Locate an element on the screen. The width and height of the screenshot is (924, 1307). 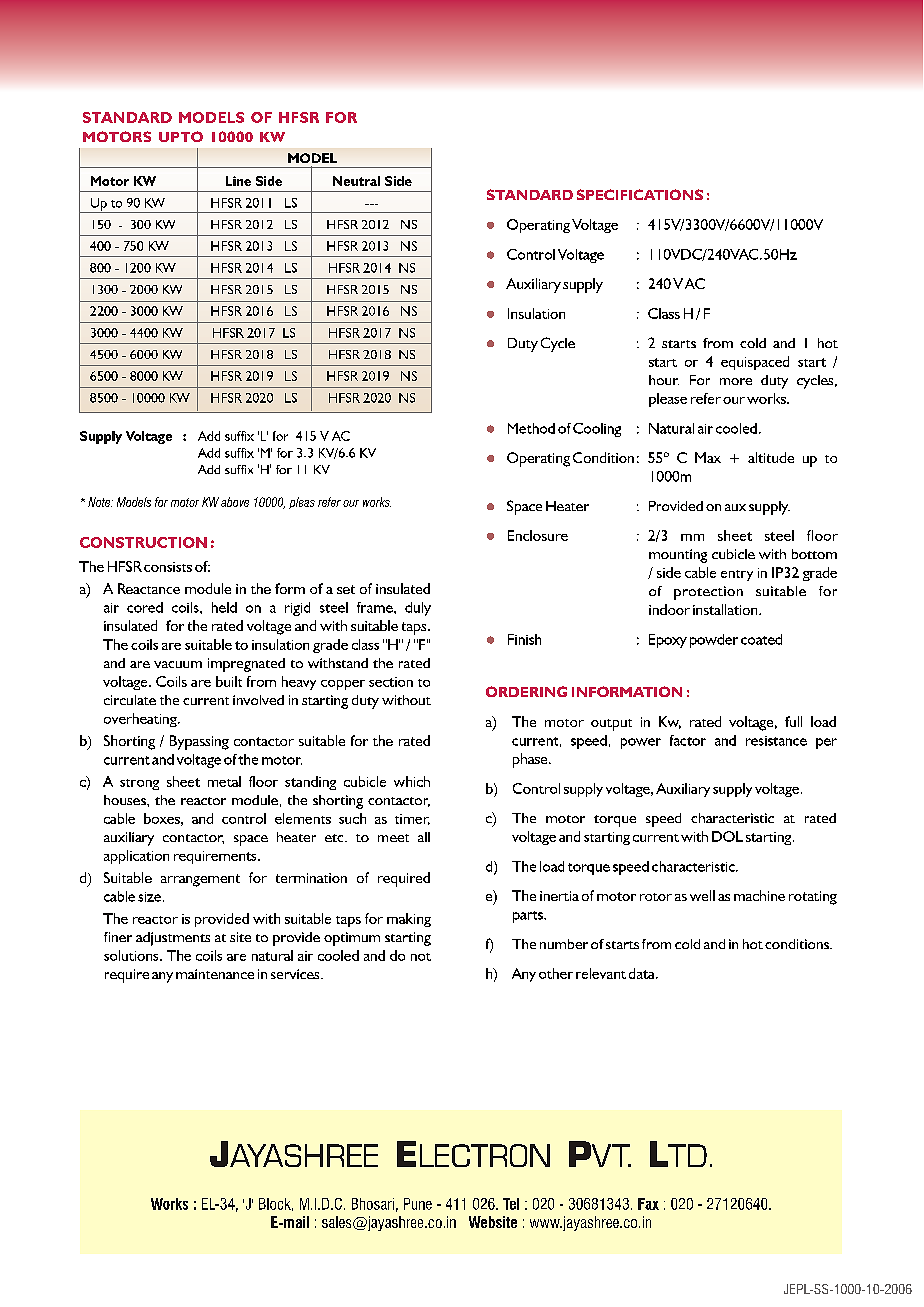
adjustments is located at coordinates (173, 939).
